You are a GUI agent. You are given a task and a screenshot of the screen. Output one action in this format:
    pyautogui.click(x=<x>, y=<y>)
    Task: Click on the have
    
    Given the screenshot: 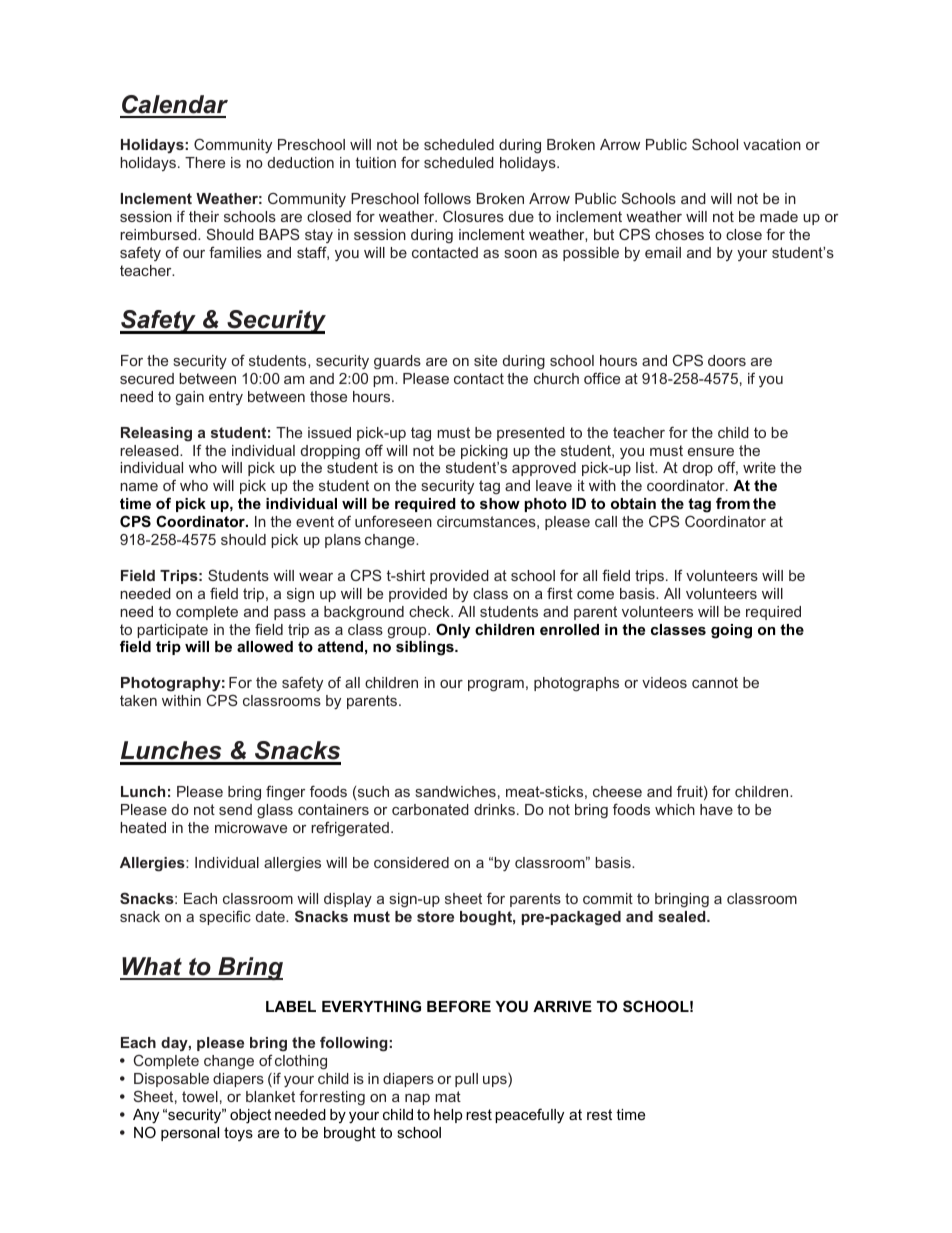 What is the action you would take?
    pyautogui.click(x=716, y=809)
